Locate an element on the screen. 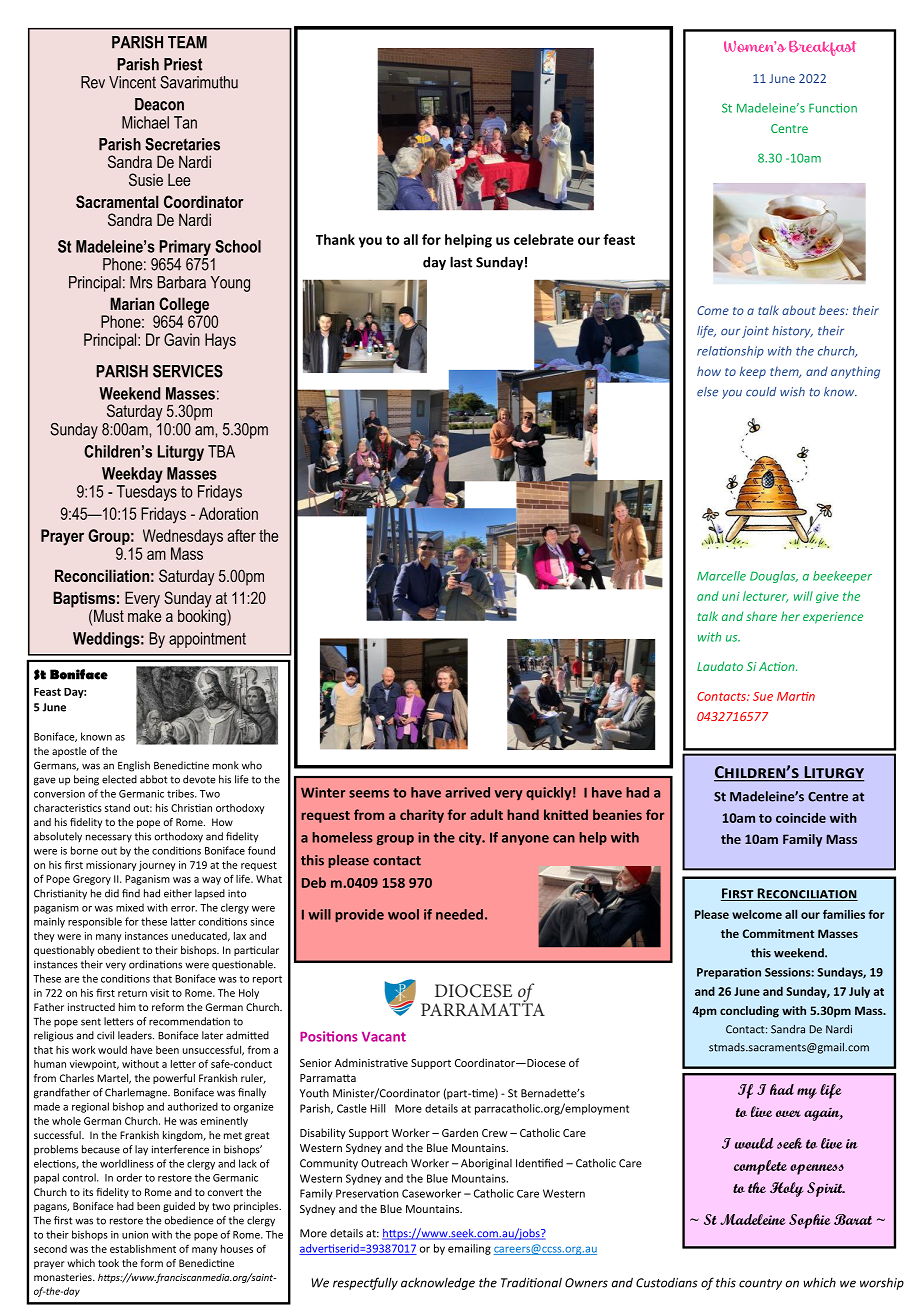 This screenshot has width=924, height=1308. establishment is located at coordinates (143, 1249).
